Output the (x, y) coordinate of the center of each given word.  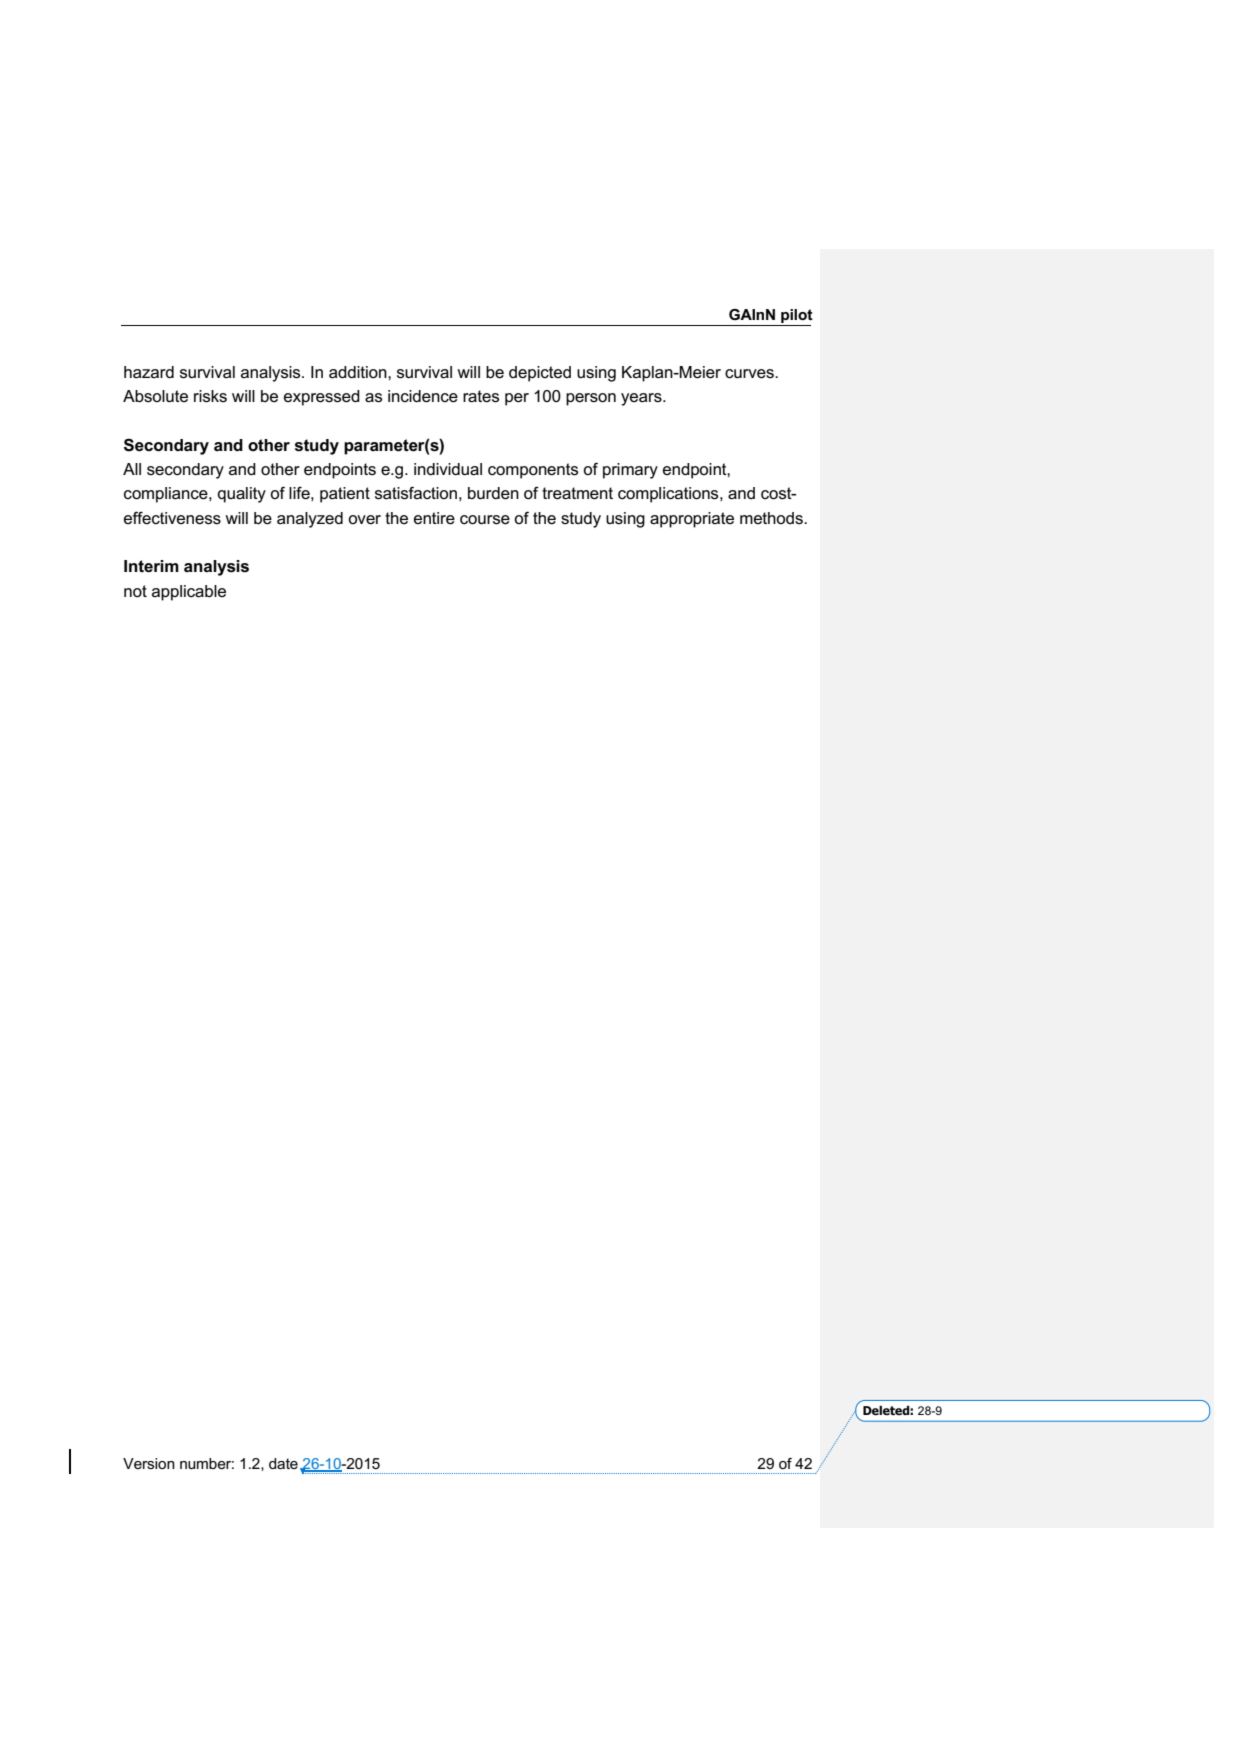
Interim (151, 566)
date (283, 1463)
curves (750, 374)
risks (210, 396)
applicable (189, 593)
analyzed (310, 520)
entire (434, 518)
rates (481, 396)
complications (669, 495)
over (364, 520)
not (135, 591)
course (485, 520)
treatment (577, 493)
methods (772, 518)
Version (149, 1463)
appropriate (692, 520)
